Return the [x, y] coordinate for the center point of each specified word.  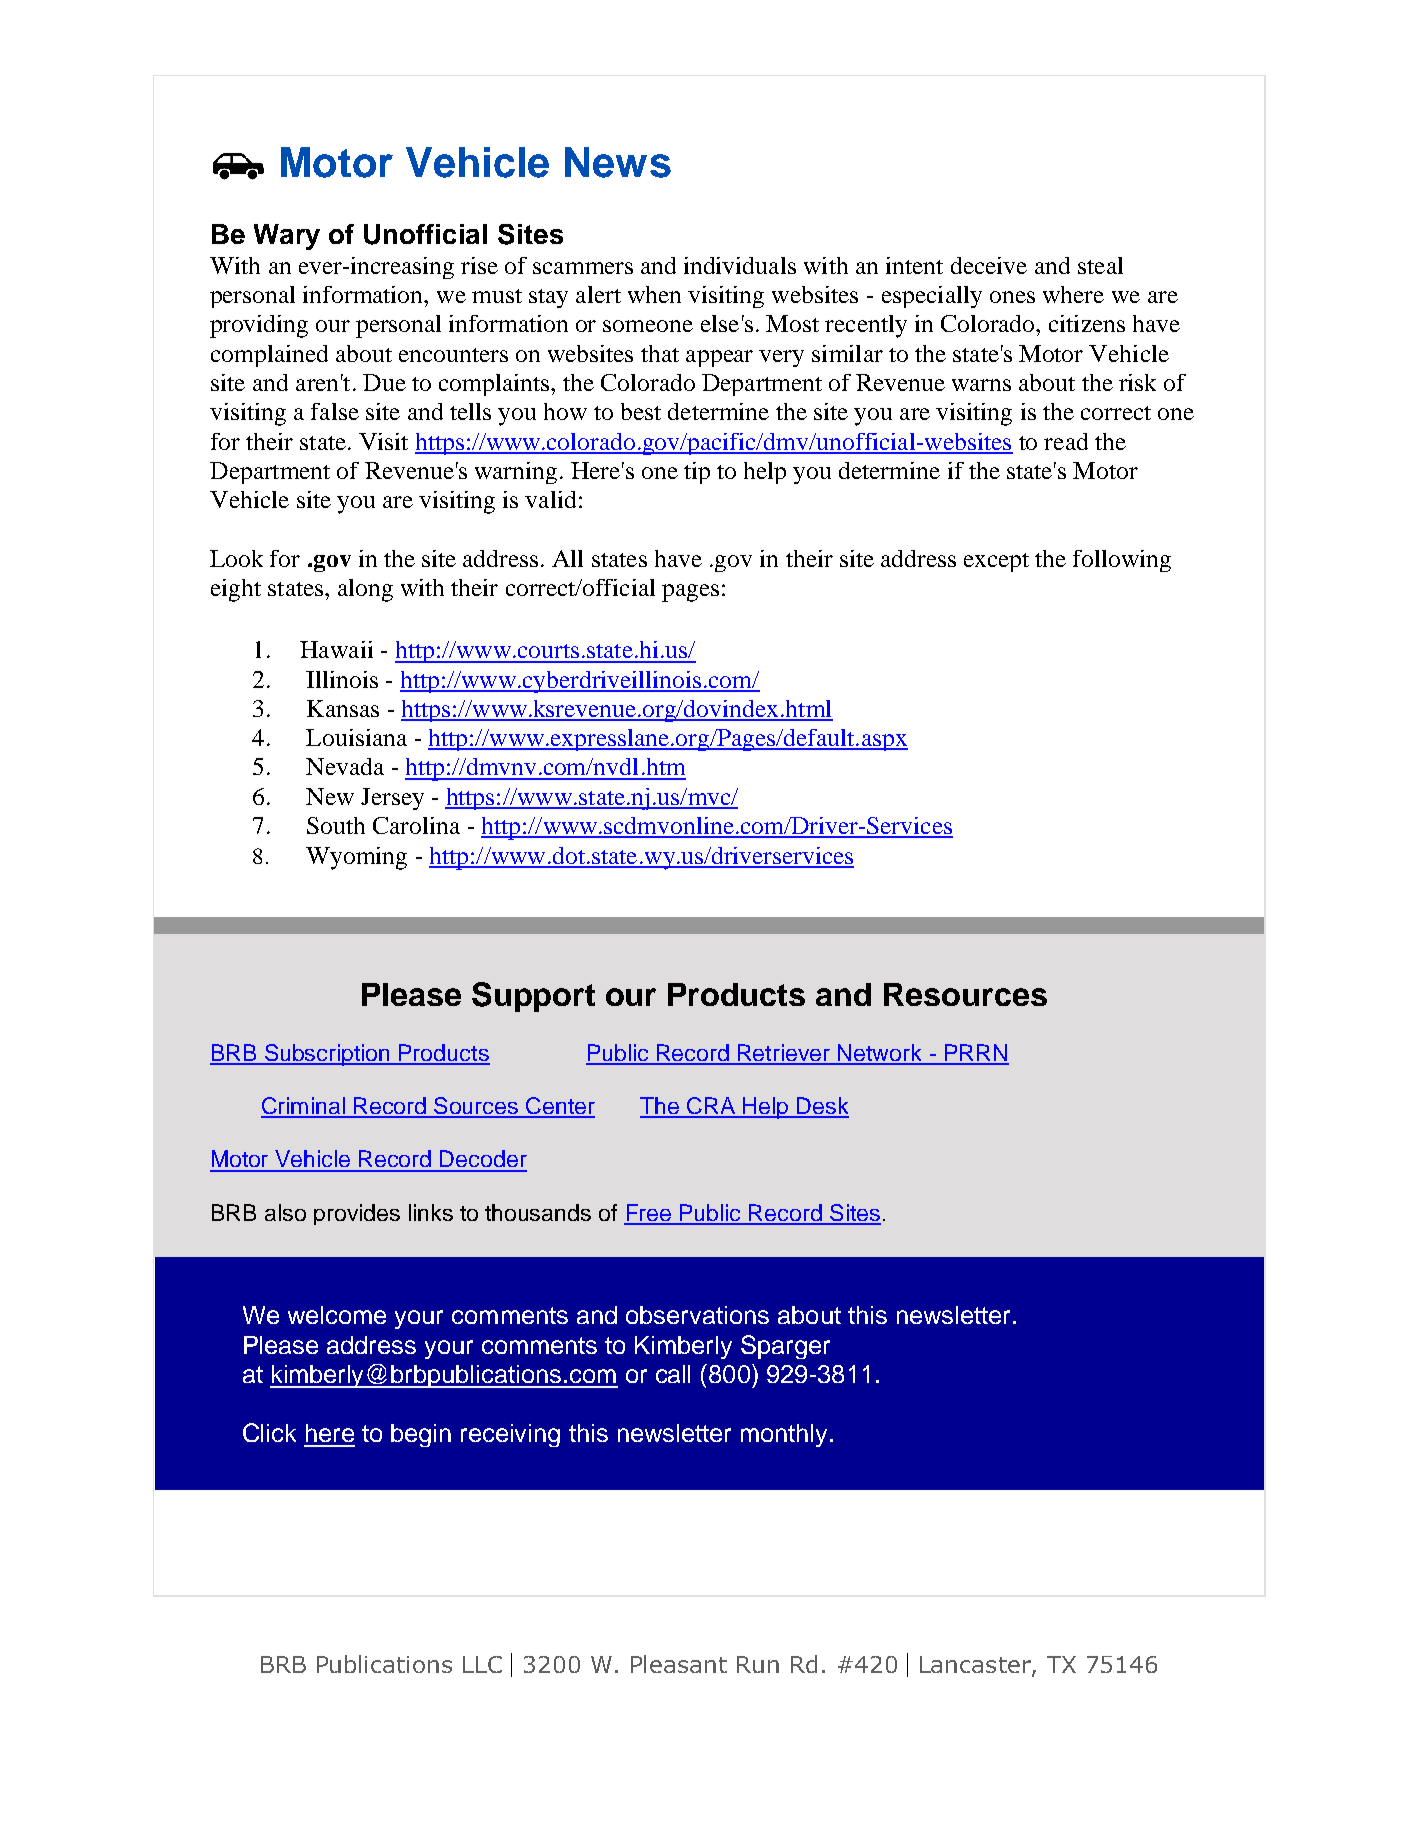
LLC [482, 1664]
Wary [287, 237]
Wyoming [356, 858]
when [654, 294]
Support [533, 997]
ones [1012, 297]
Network [880, 1054]
